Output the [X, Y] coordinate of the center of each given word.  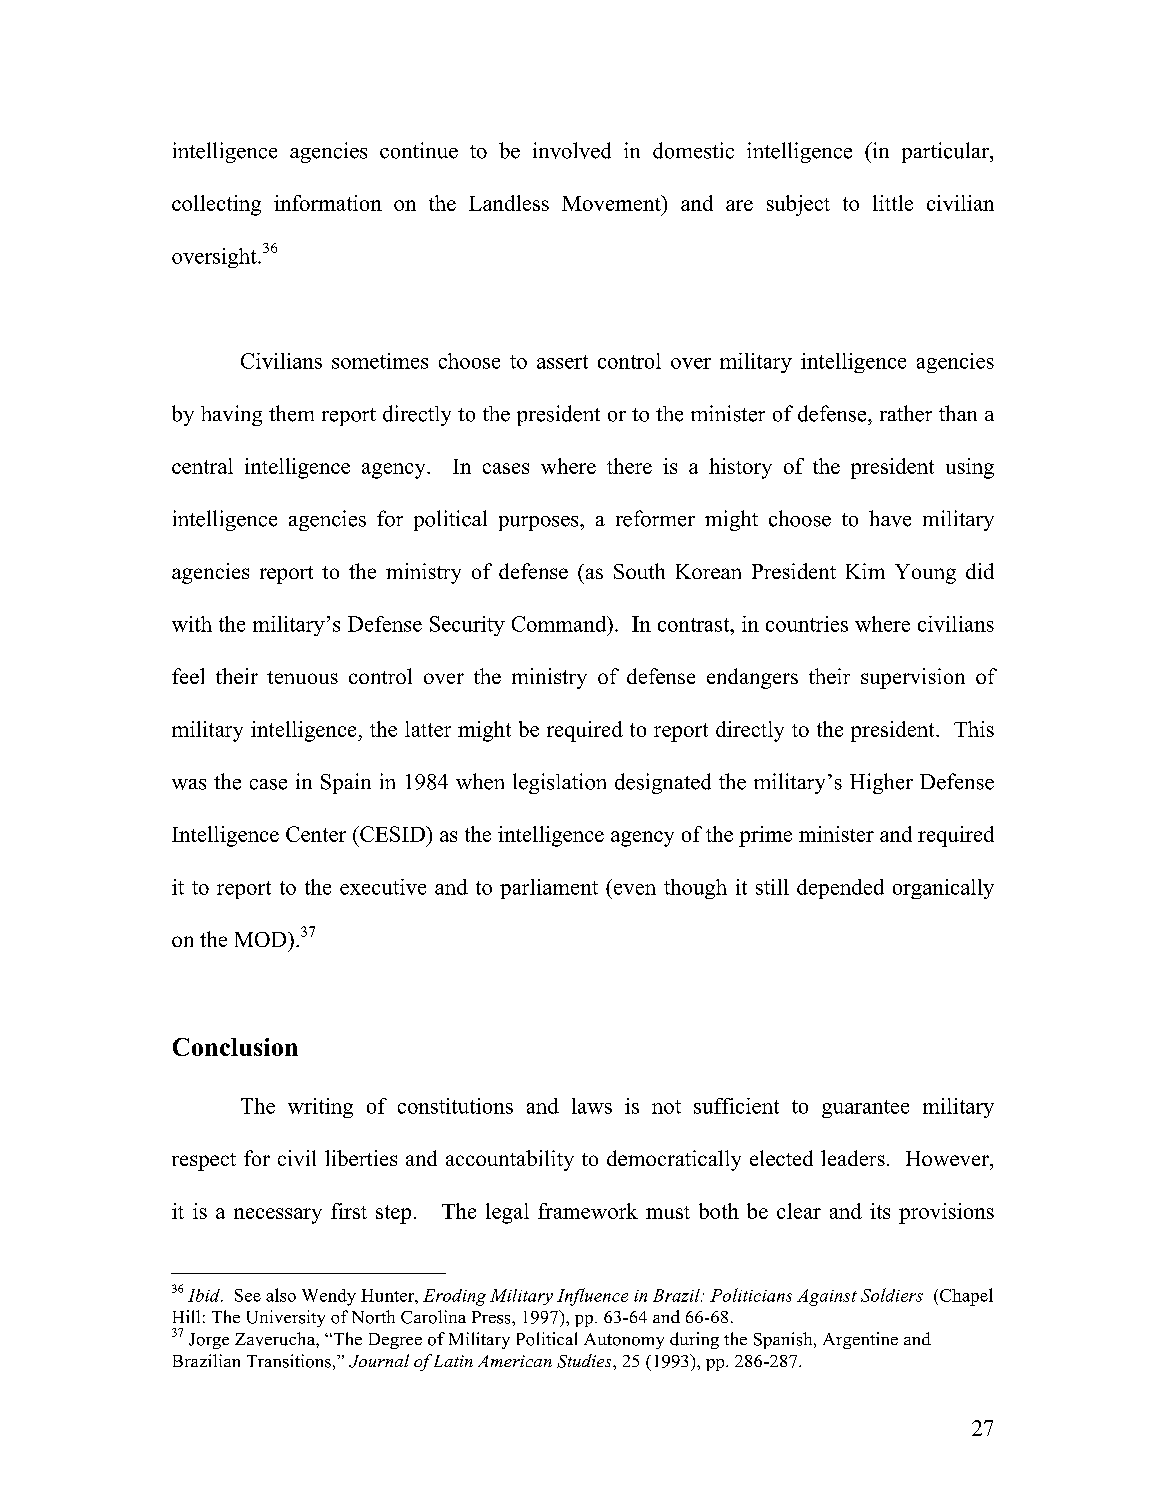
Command [560, 624]
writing [320, 1108]
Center [316, 834]
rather [906, 413]
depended [840, 889]
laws [592, 1106]
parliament [549, 889]
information [328, 203]
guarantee [865, 1109]
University [286, 1318]
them [291, 413]
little [893, 203]
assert [562, 362]
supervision [913, 678]
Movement [612, 203]
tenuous [302, 677]
